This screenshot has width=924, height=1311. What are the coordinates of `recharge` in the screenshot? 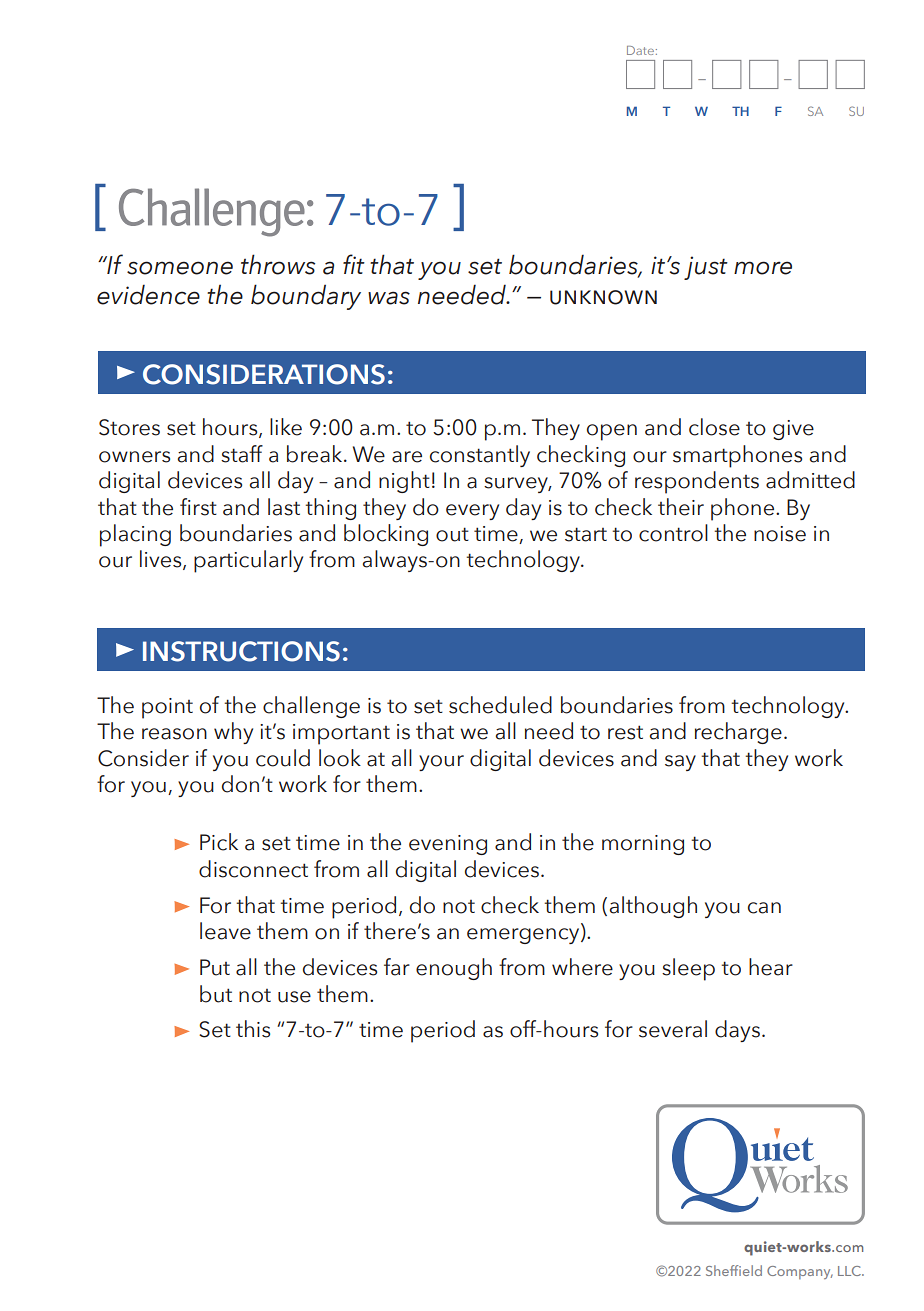 It's located at (738, 733).
